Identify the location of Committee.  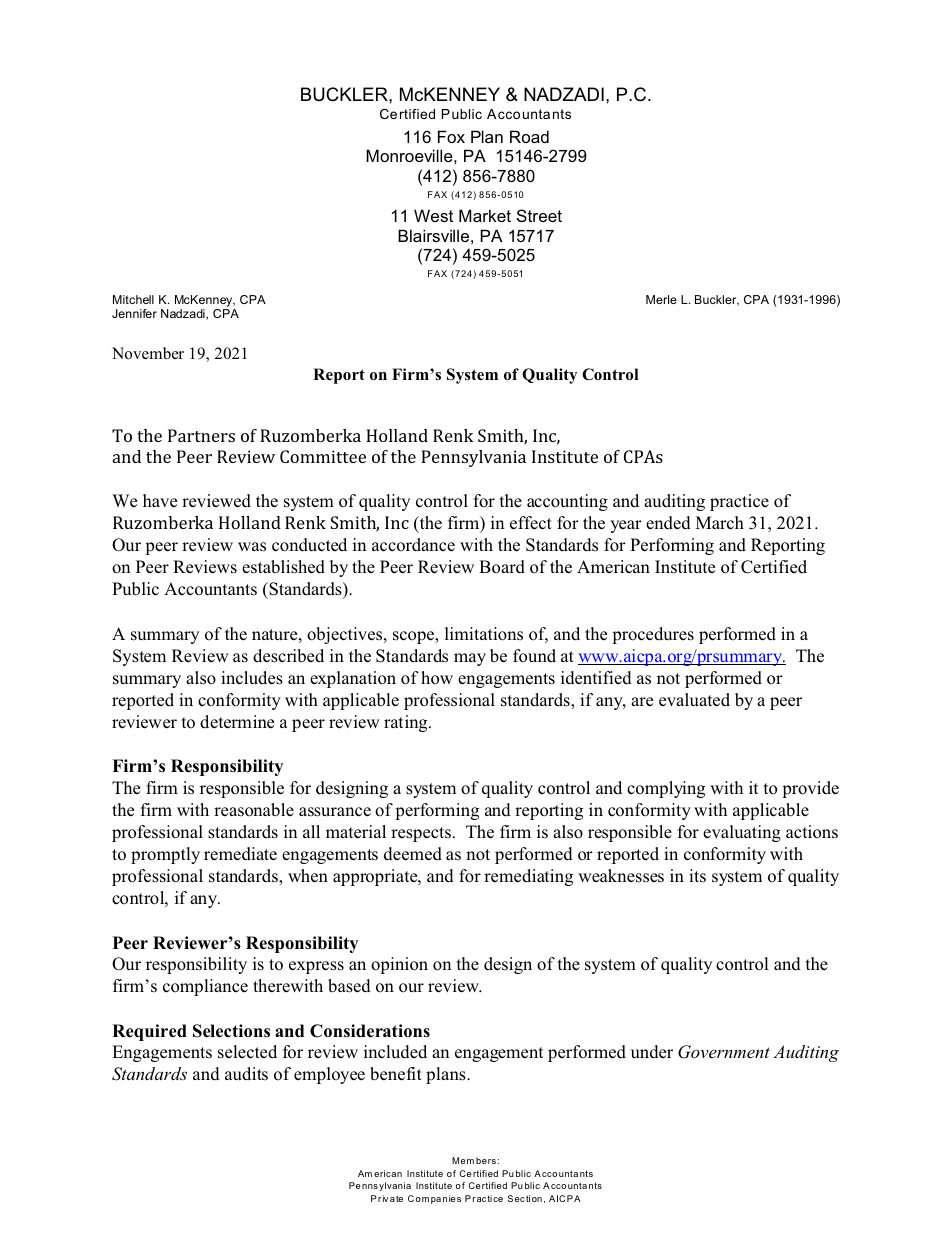
(323, 456).
